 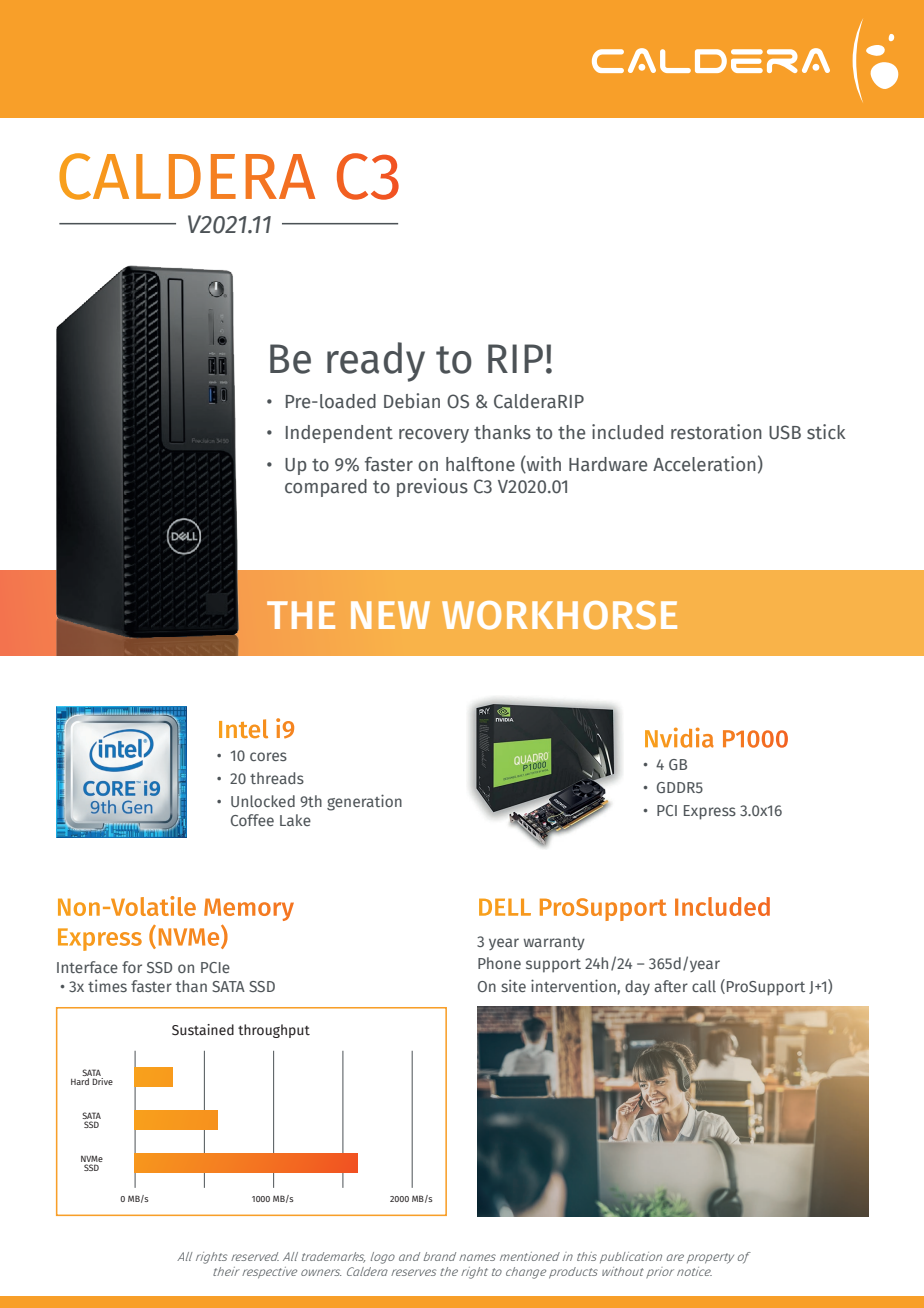 I want to click on generation, so click(x=364, y=802).
